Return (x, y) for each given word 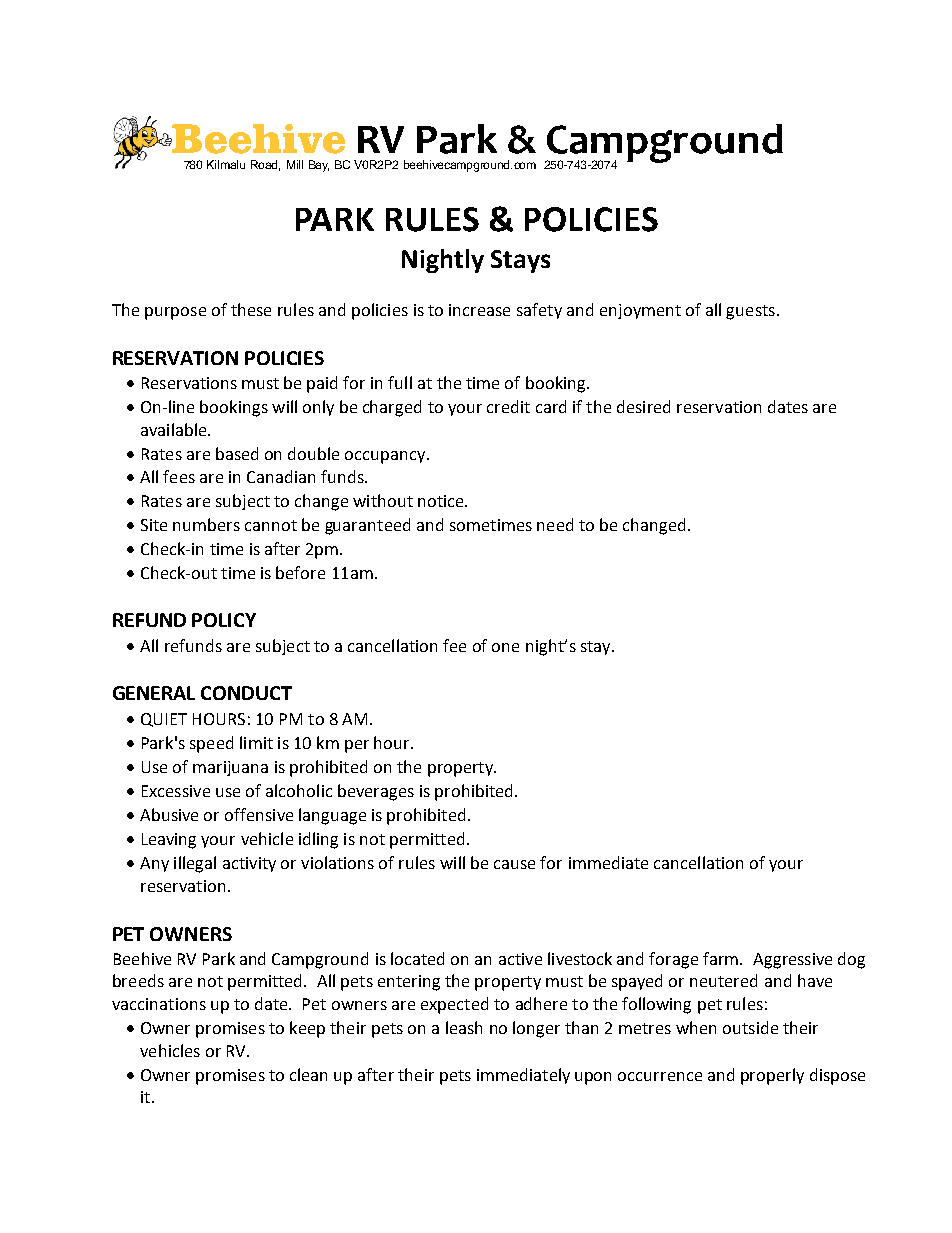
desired (643, 406)
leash (464, 1027)
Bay (319, 166)
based (237, 453)
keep (307, 1029)
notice (442, 501)
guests (750, 312)
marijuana (230, 768)
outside (750, 1027)
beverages (376, 792)
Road (265, 165)
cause (514, 864)
